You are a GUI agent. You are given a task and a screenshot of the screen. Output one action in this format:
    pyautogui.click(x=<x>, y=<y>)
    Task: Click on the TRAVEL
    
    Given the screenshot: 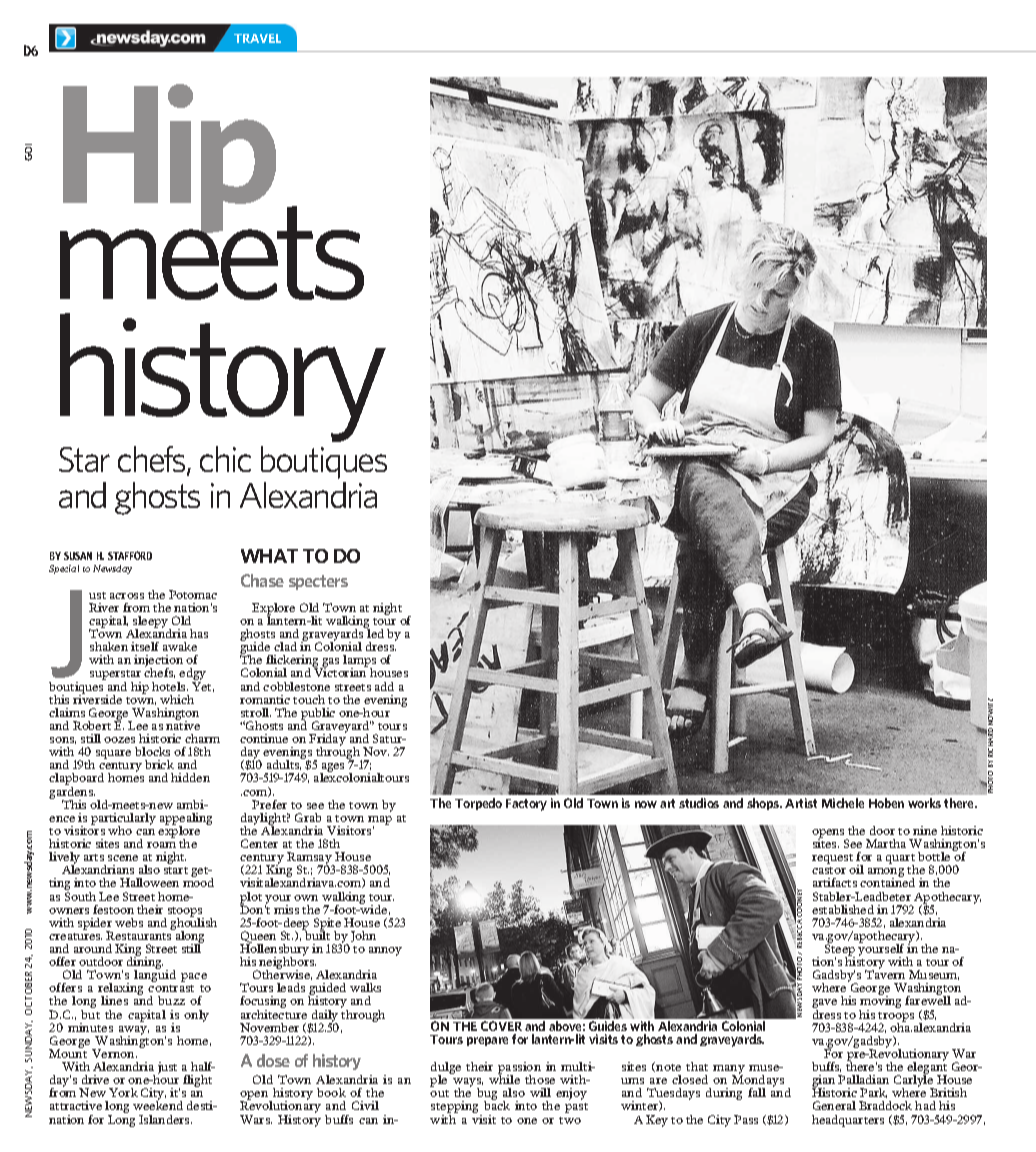 What is the action you would take?
    pyautogui.click(x=257, y=38)
